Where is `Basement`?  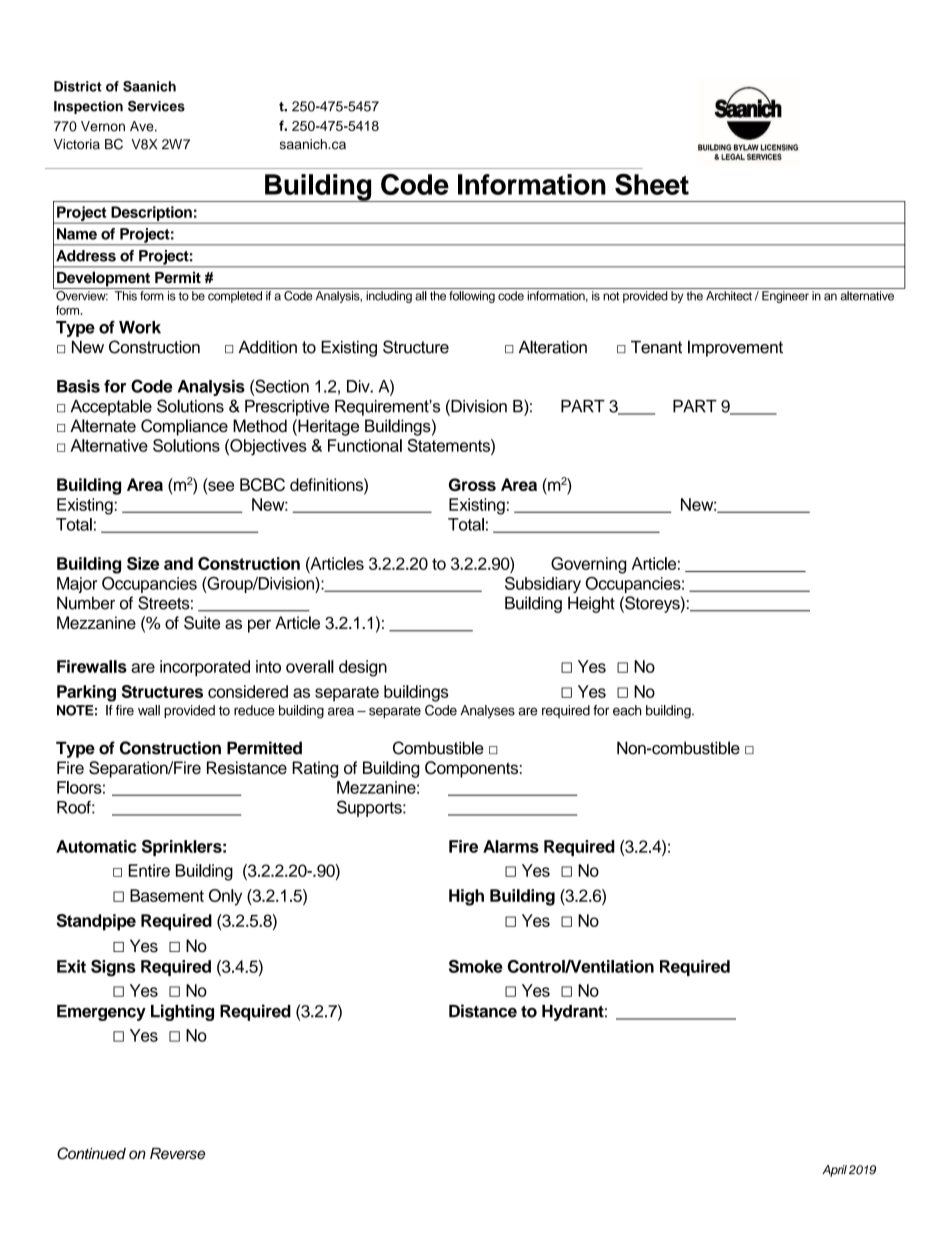 Basement is located at coordinates (167, 895).
